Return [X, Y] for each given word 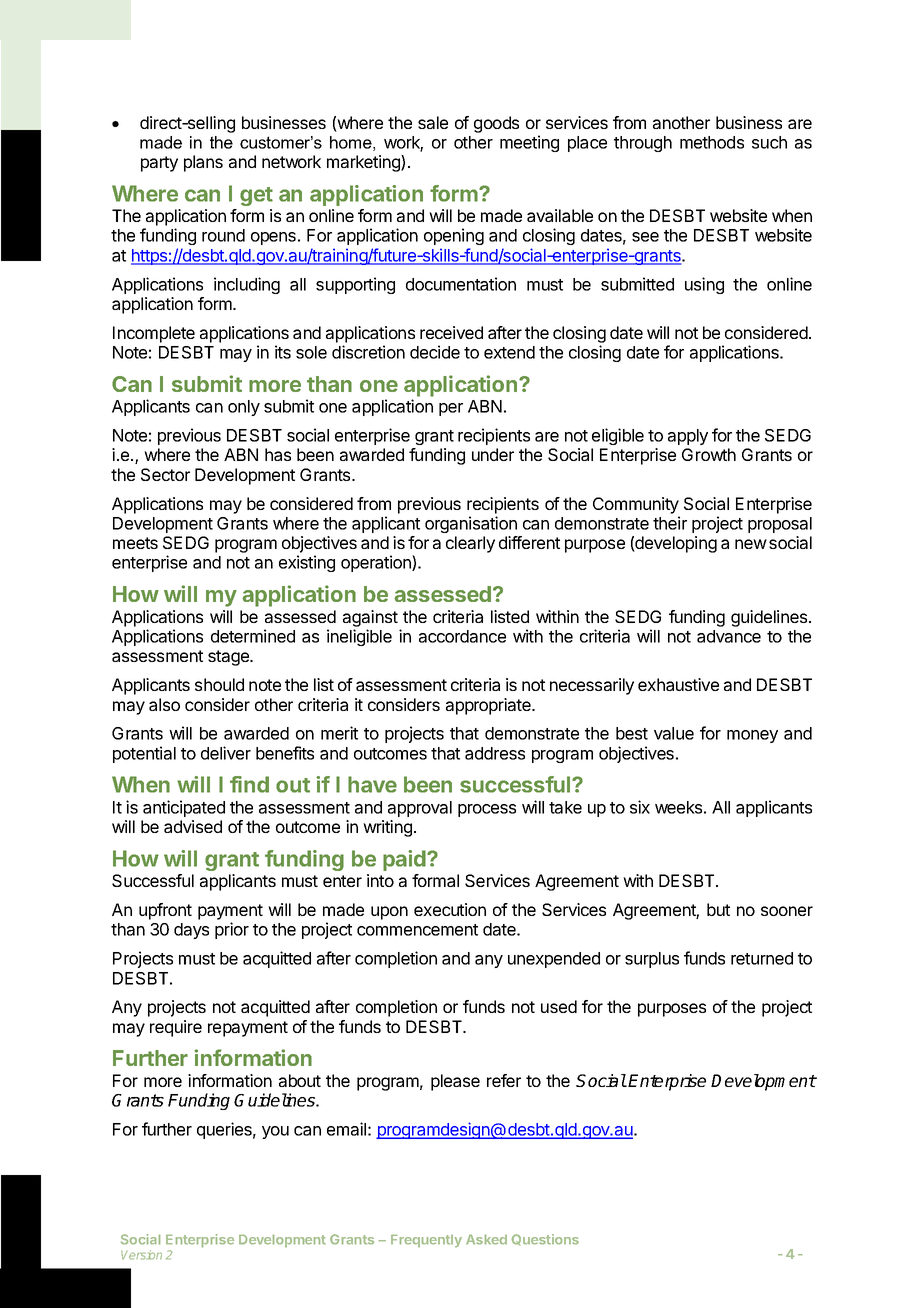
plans [203, 163]
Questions [545, 1239]
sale [433, 122]
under [493, 454]
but [718, 909]
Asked [486, 1239]
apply [688, 437]
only [244, 408]
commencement [417, 930]
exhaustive [678, 684]
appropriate [489, 706]
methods [712, 142]
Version [141, 1255]
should [219, 684]
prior [232, 930]
